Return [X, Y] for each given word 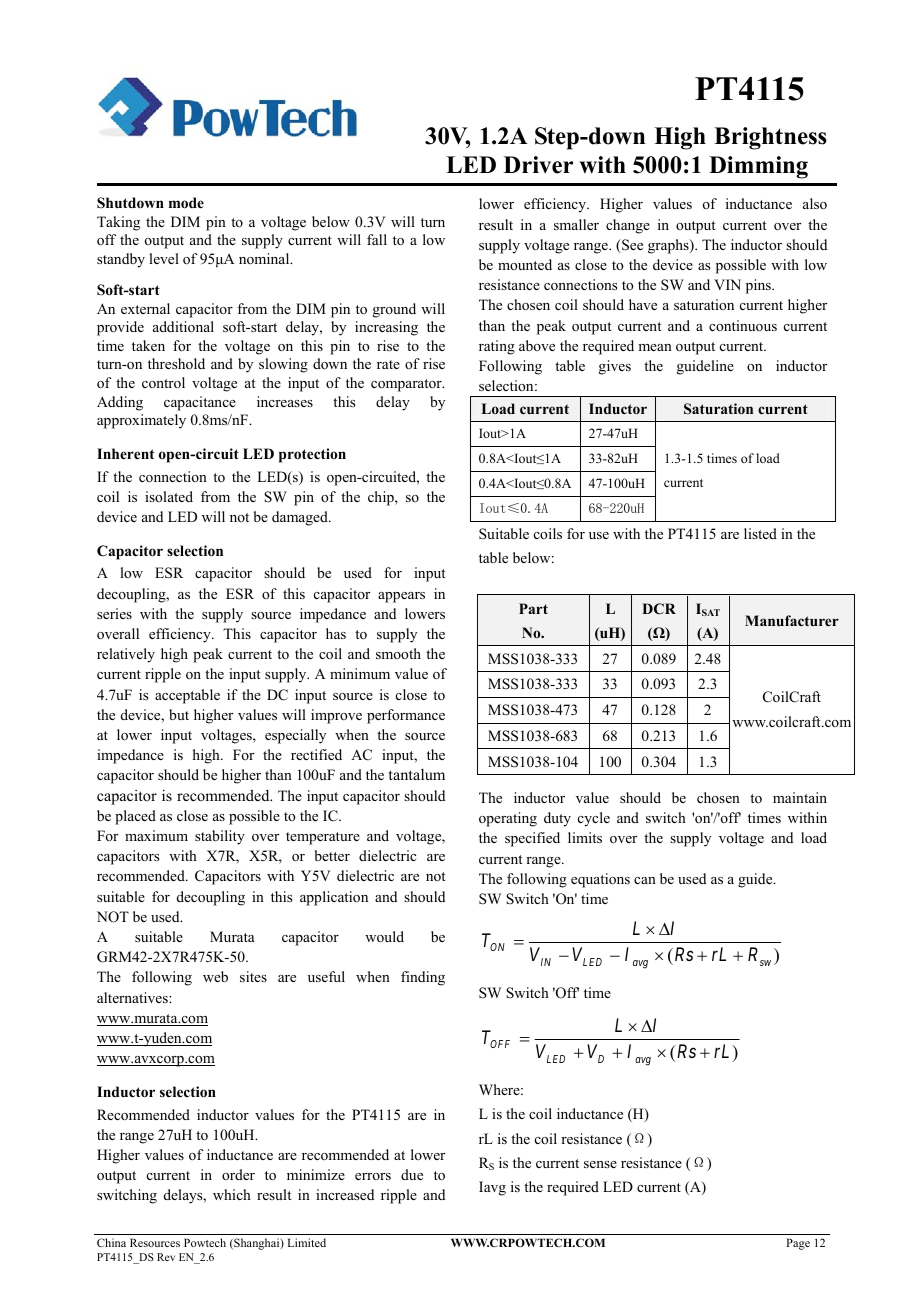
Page [798, 1244]
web [215, 976]
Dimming [758, 167]
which [232, 1194]
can [645, 880]
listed [760, 533]
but [179, 714]
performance [406, 716]
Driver [538, 165]
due [412, 1174]
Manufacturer [792, 620]
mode [186, 203]
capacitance [200, 403]
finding [423, 978]
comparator [407, 385]
